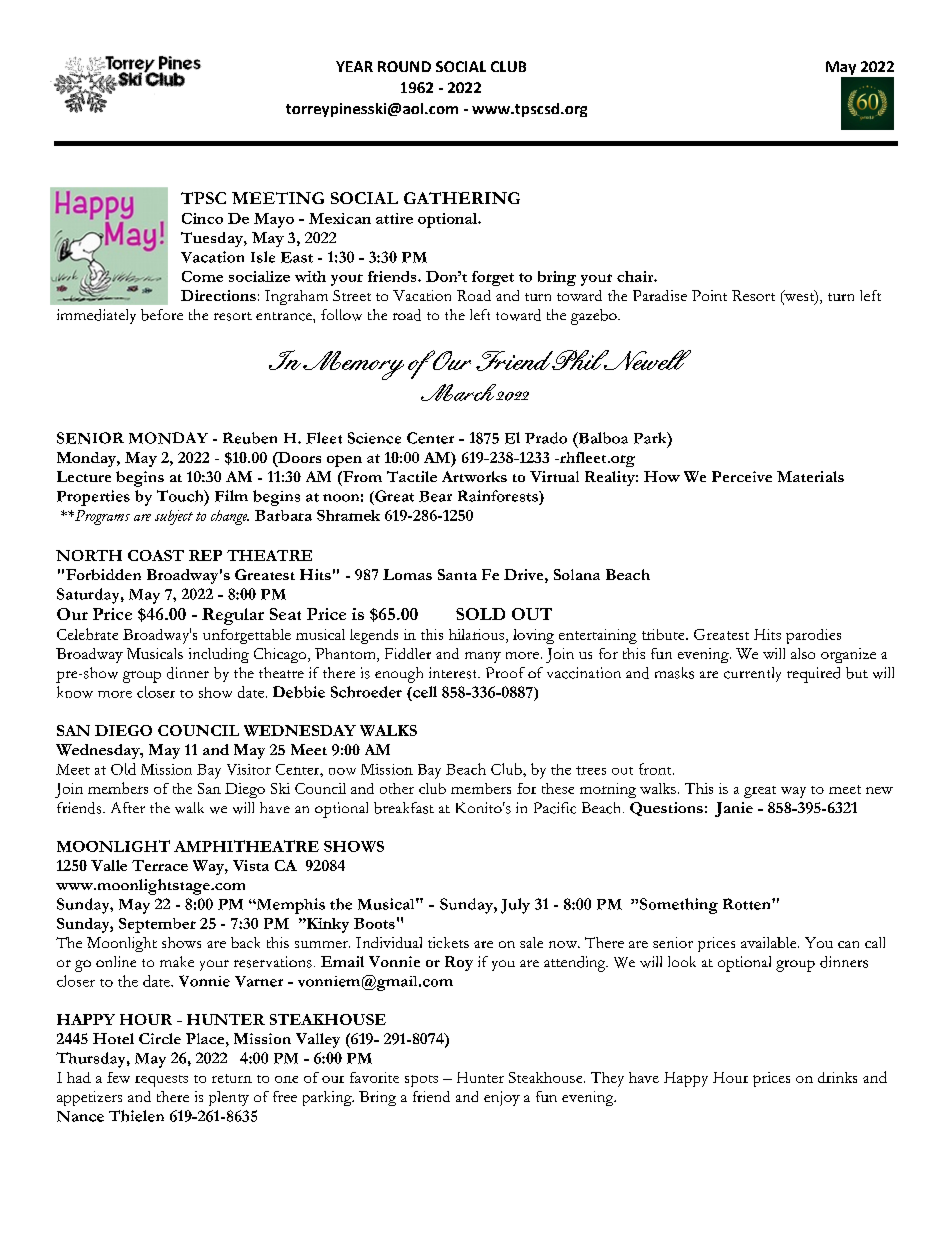 The height and width of the screenshot is (1233, 952). What do you see at coordinates (202, 218) in the screenshot?
I see `Cinco` at bounding box center [202, 218].
